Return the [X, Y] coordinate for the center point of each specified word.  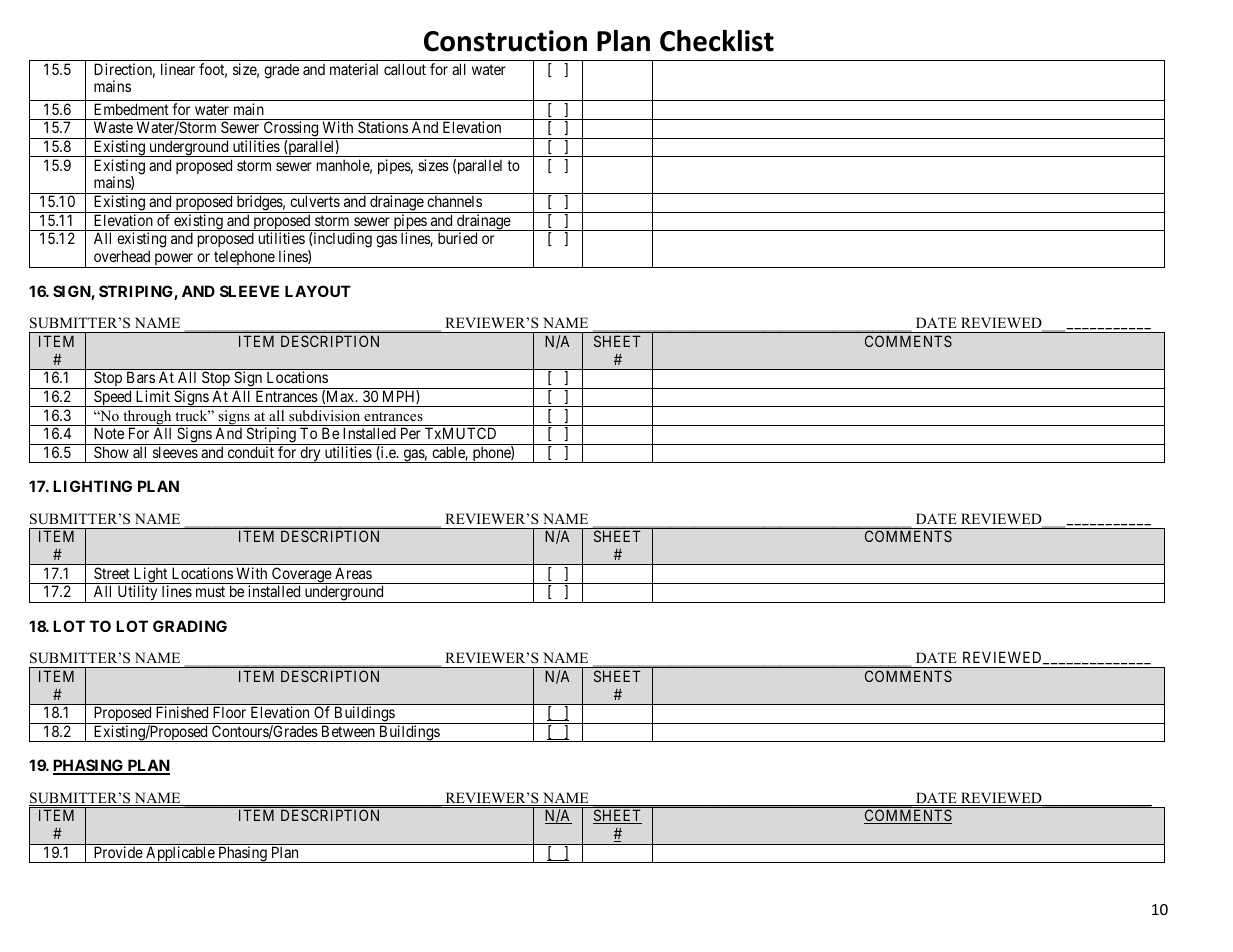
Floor [229, 712]
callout [405, 69]
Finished [182, 712]
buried [457, 238]
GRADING [190, 626]
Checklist [717, 41]
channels [454, 201]
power [174, 260]
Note [109, 433]
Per [411, 433]
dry [310, 454]
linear [178, 69]
